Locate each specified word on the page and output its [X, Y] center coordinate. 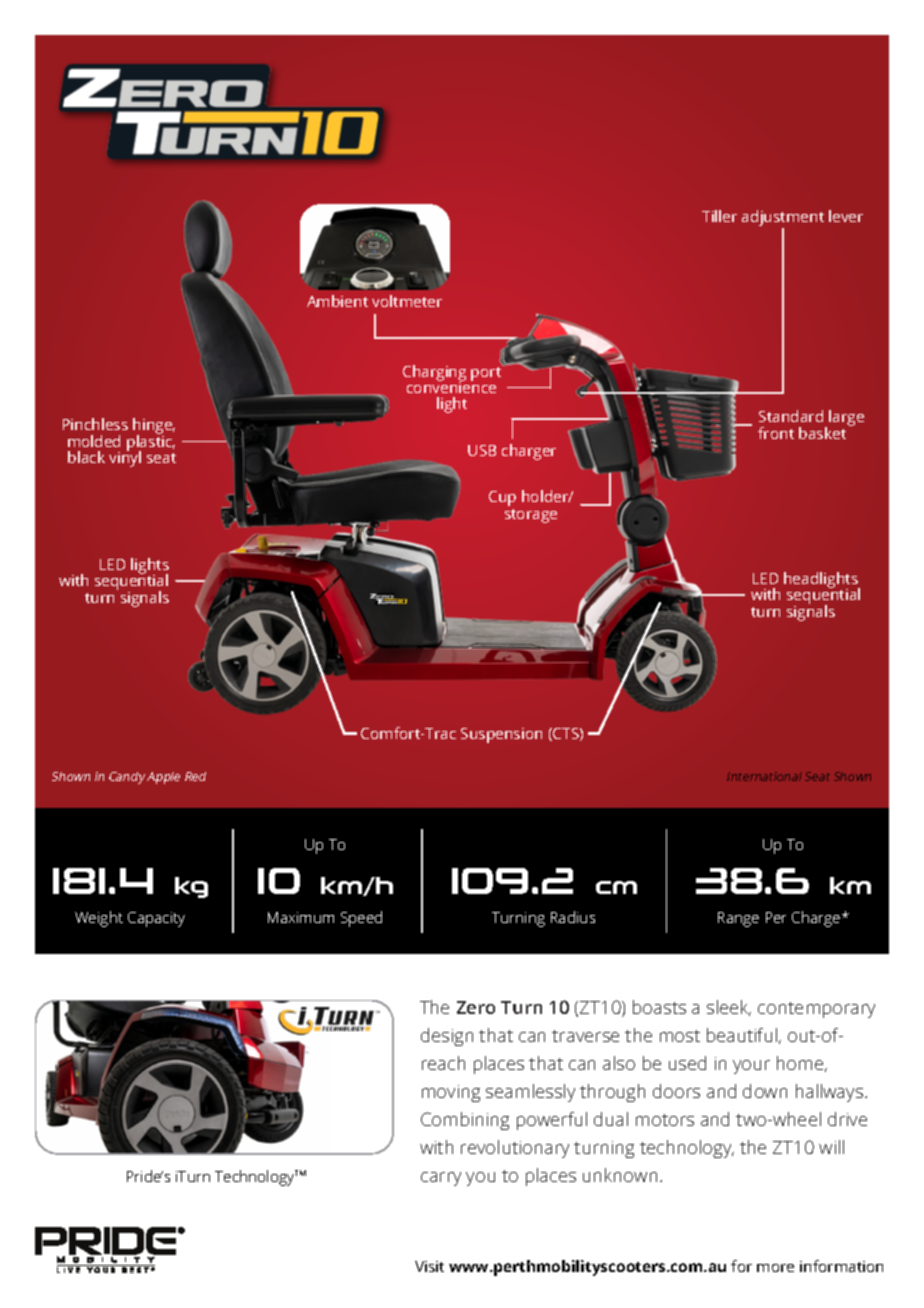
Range [738, 919]
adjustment [783, 218]
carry [441, 1179]
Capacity [156, 919]
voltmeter [407, 301]
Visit [429, 1266]
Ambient [337, 301]
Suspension [501, 735]
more [775, 1268]
